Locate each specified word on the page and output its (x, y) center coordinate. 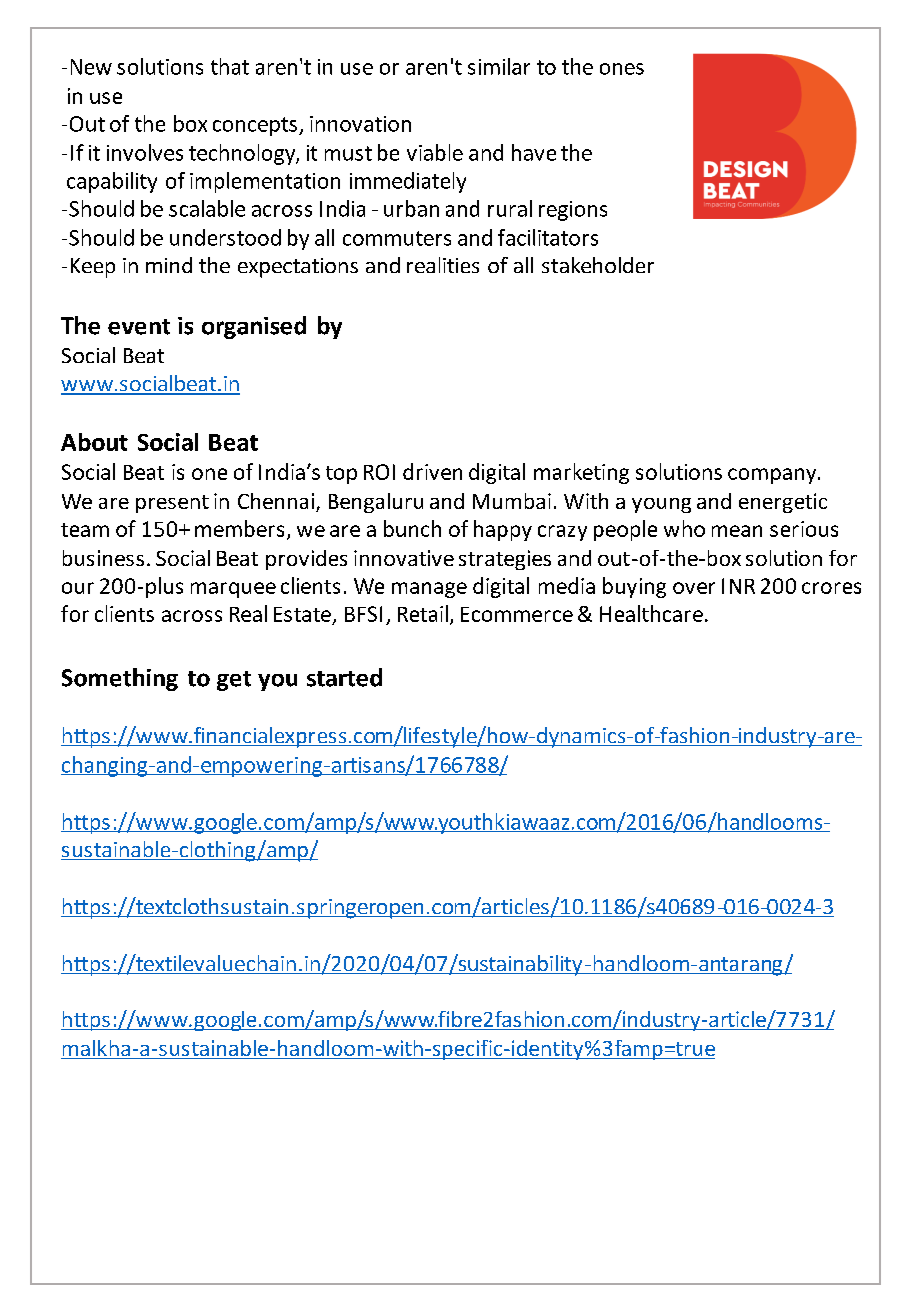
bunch (412, 528)
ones (622, 69)
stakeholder (598, 265)
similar (499, 66)
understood (225, 237)
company (773, 476)
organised (254, 327)
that (230, 66)
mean (737, 531)
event (139, 327)
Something (120, 679)
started (344, 677)
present (172, 504)
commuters (397, 238)
